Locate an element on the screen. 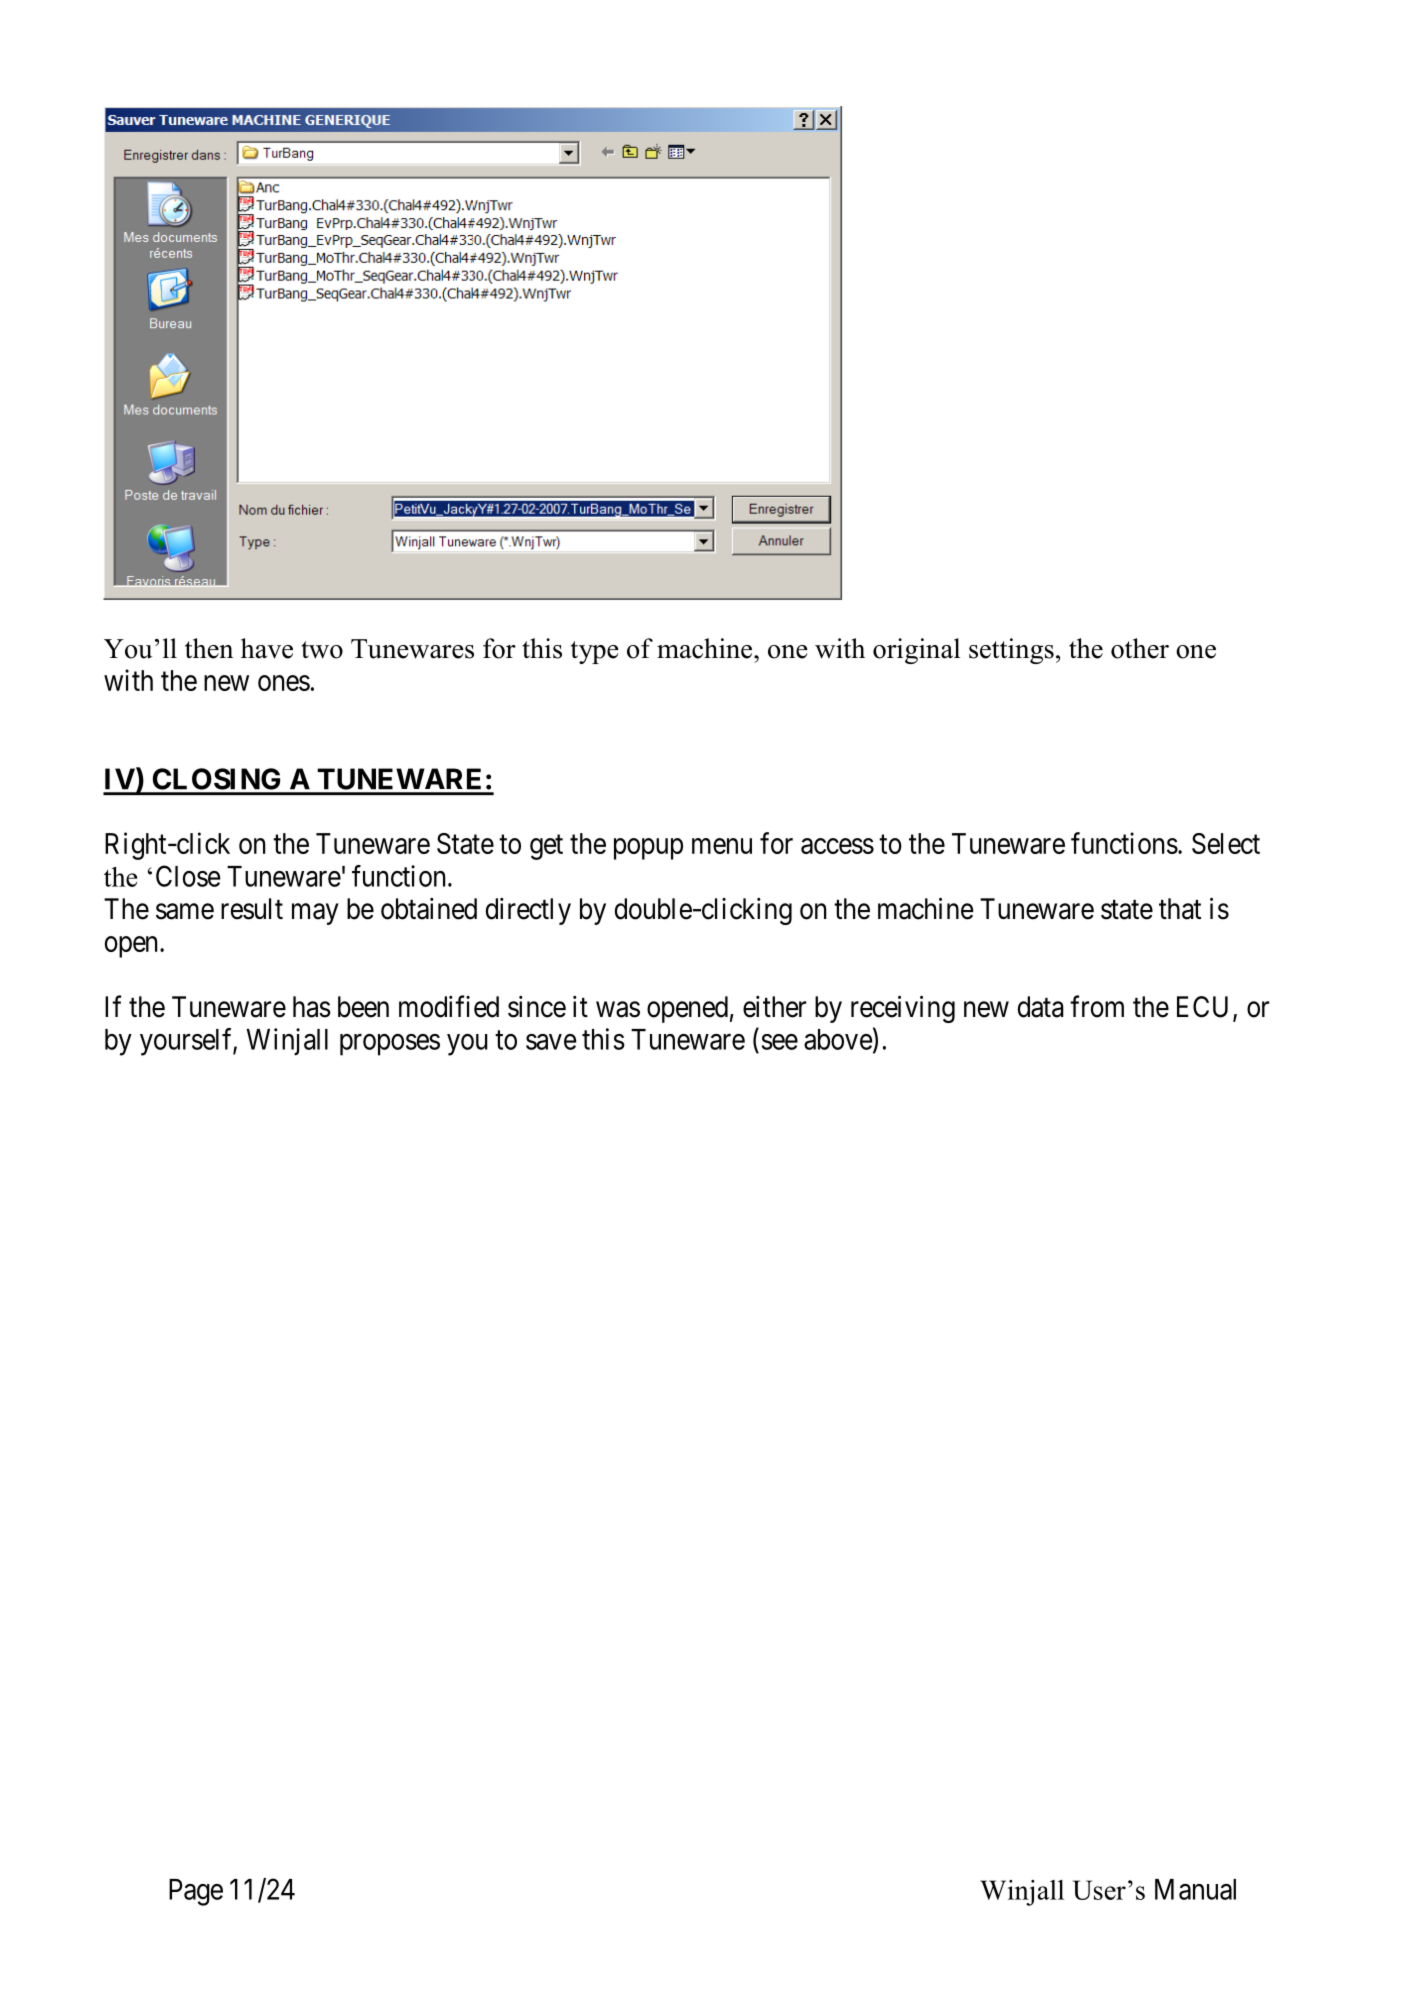 Image resolution: width=1407 pixels, height=1990 pixels. above is located at coordinates (838, 1039).
